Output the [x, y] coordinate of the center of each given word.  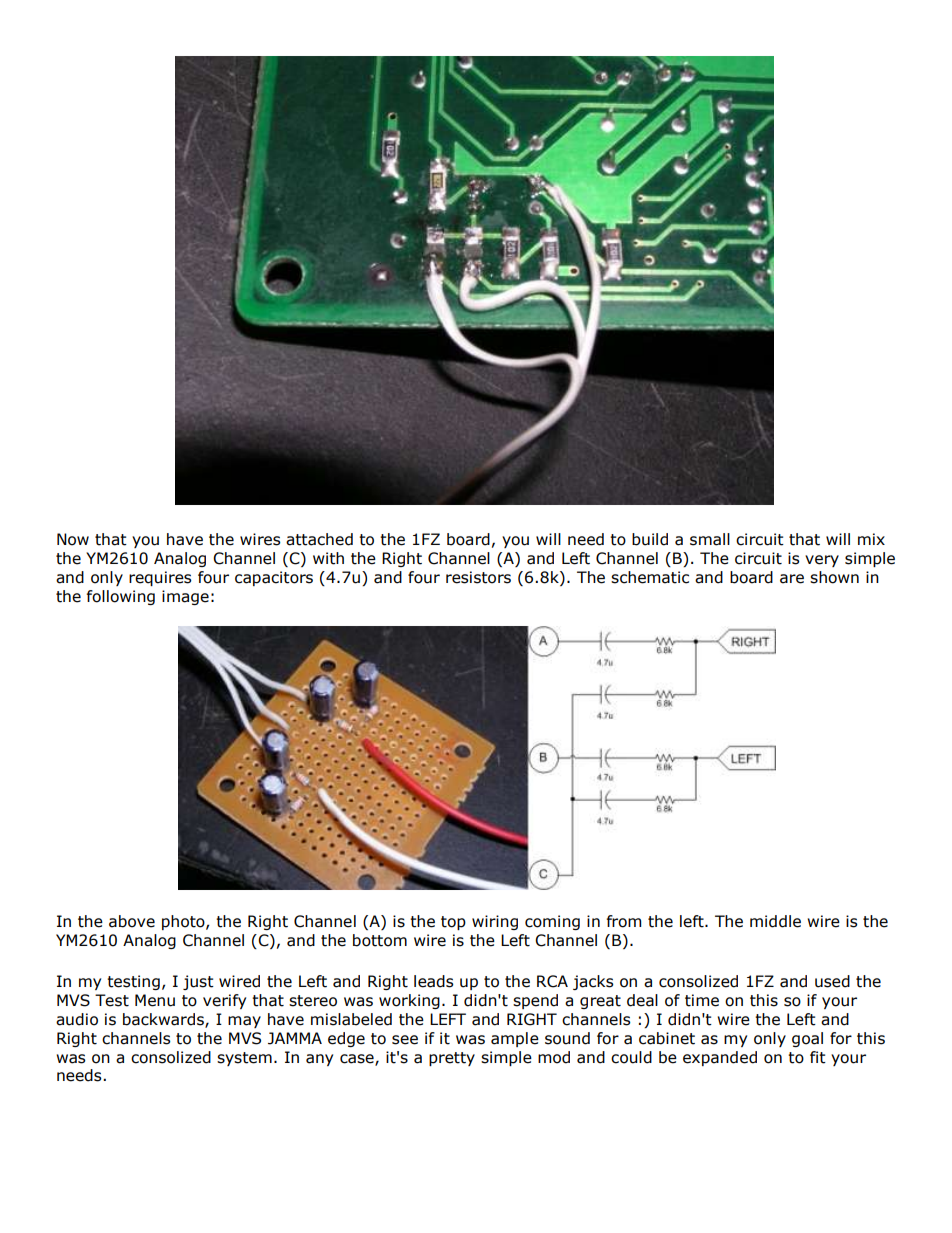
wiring [495, 922]
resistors [478, 577]
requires [160, 578]
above [132, 921]
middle [775, 921]
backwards [164, 1020]
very [822, 561]
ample [515, 1039]
